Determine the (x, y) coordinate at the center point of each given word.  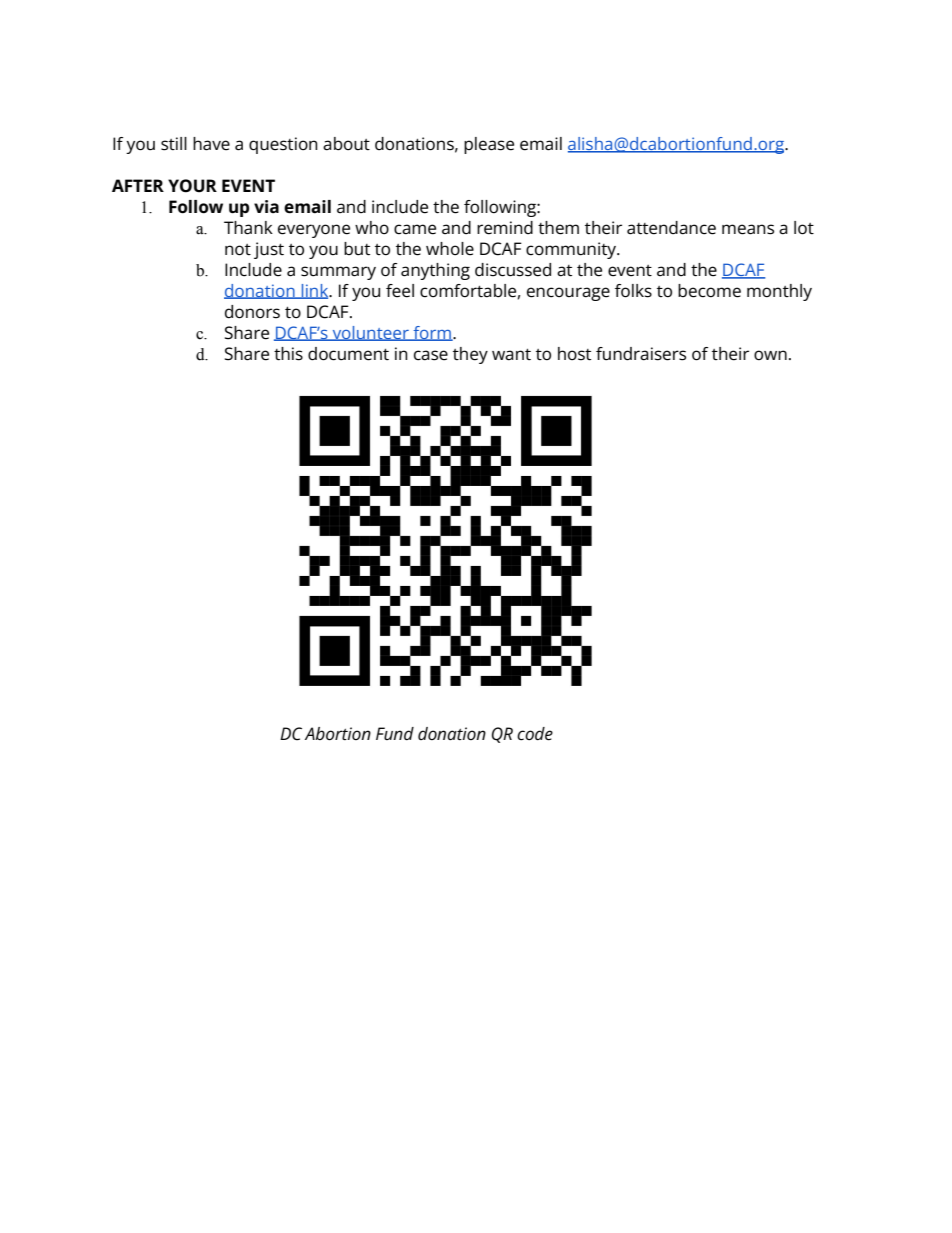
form (432, 333)
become (709, 291)
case (431, 355)
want (511, 355)
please (489, 145)
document (348, 354)
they (470, 355)
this (288, 354)
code (535, 734)
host (574, 354)
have (211, 144)
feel (400, 291)
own (770, 355)
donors (252, 312)
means (748, 229)
